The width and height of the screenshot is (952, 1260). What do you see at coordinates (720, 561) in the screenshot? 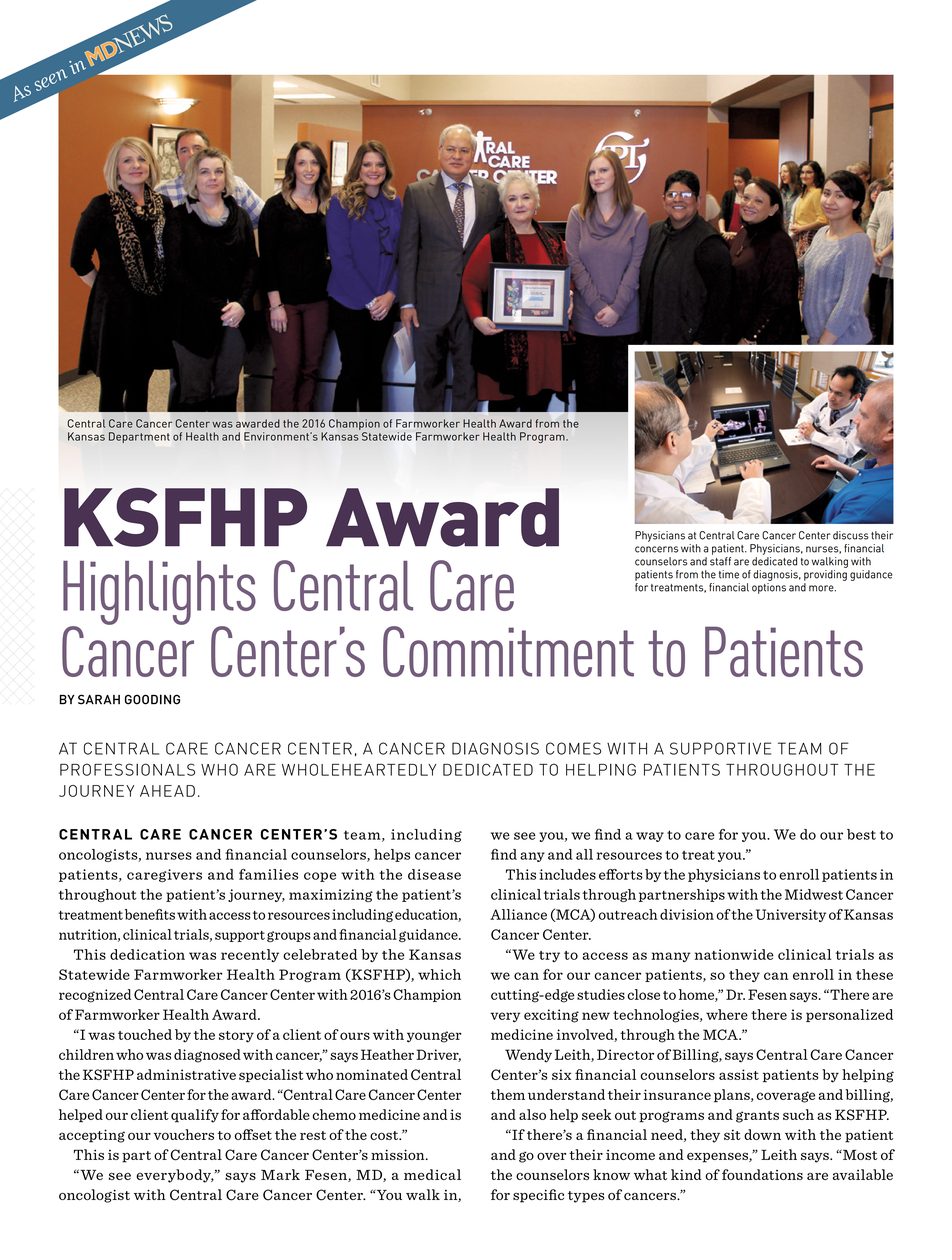
I see `staff` at bounding box center [720, 561].
